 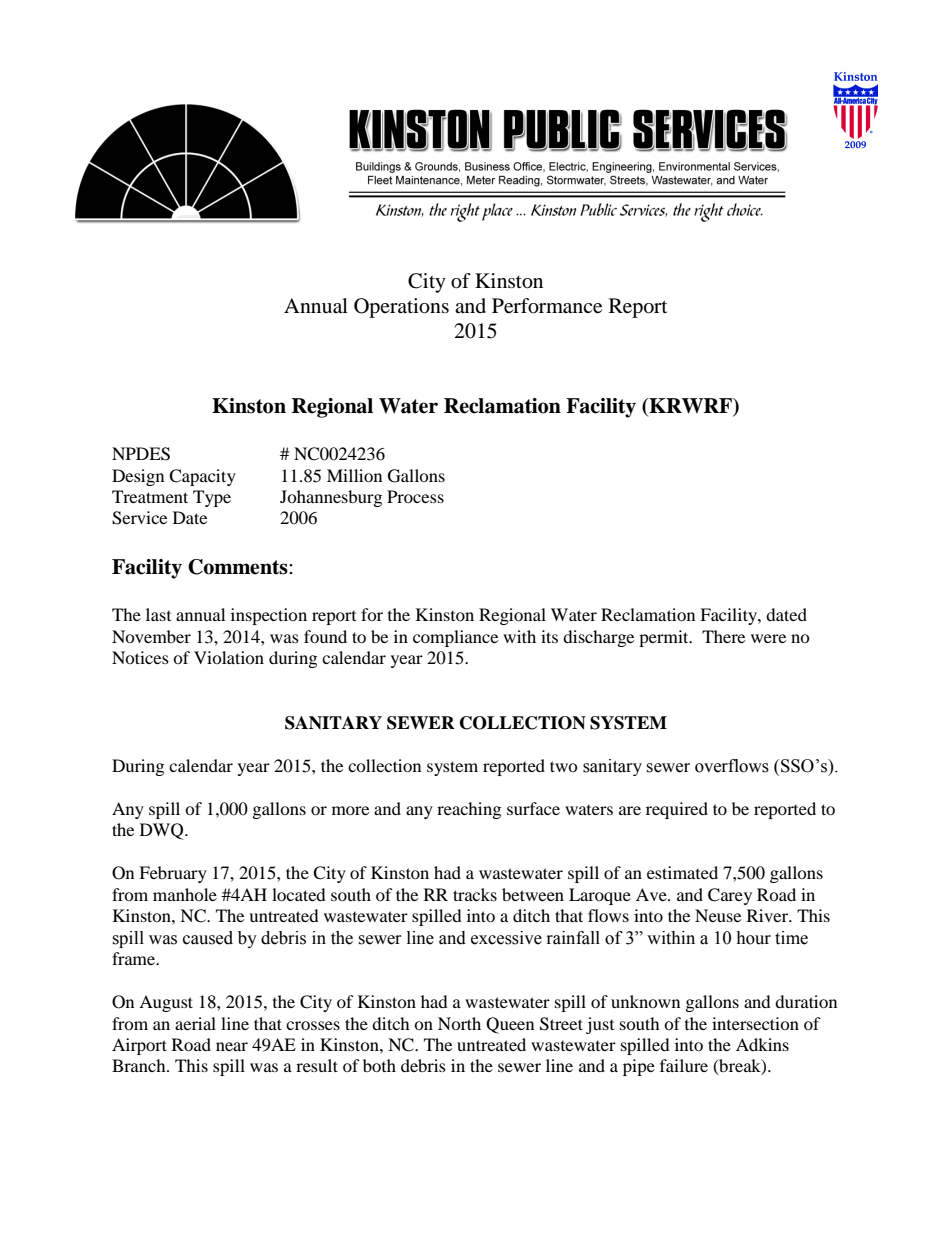 I want to click on Performance, so click(x=547, y=306).
